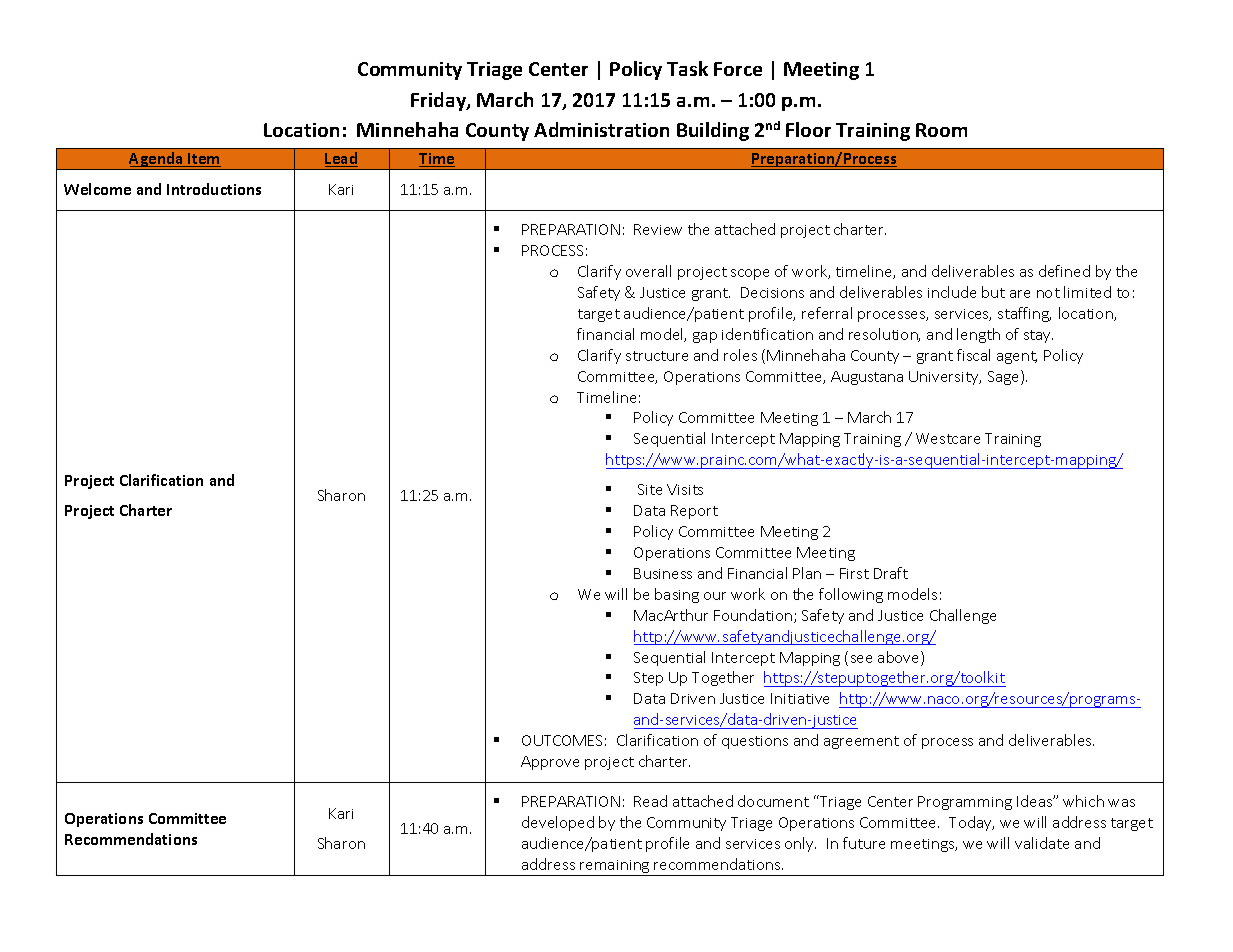  Describe the element at coordinates (558, 823) in the document. I see `developed` at that location.
